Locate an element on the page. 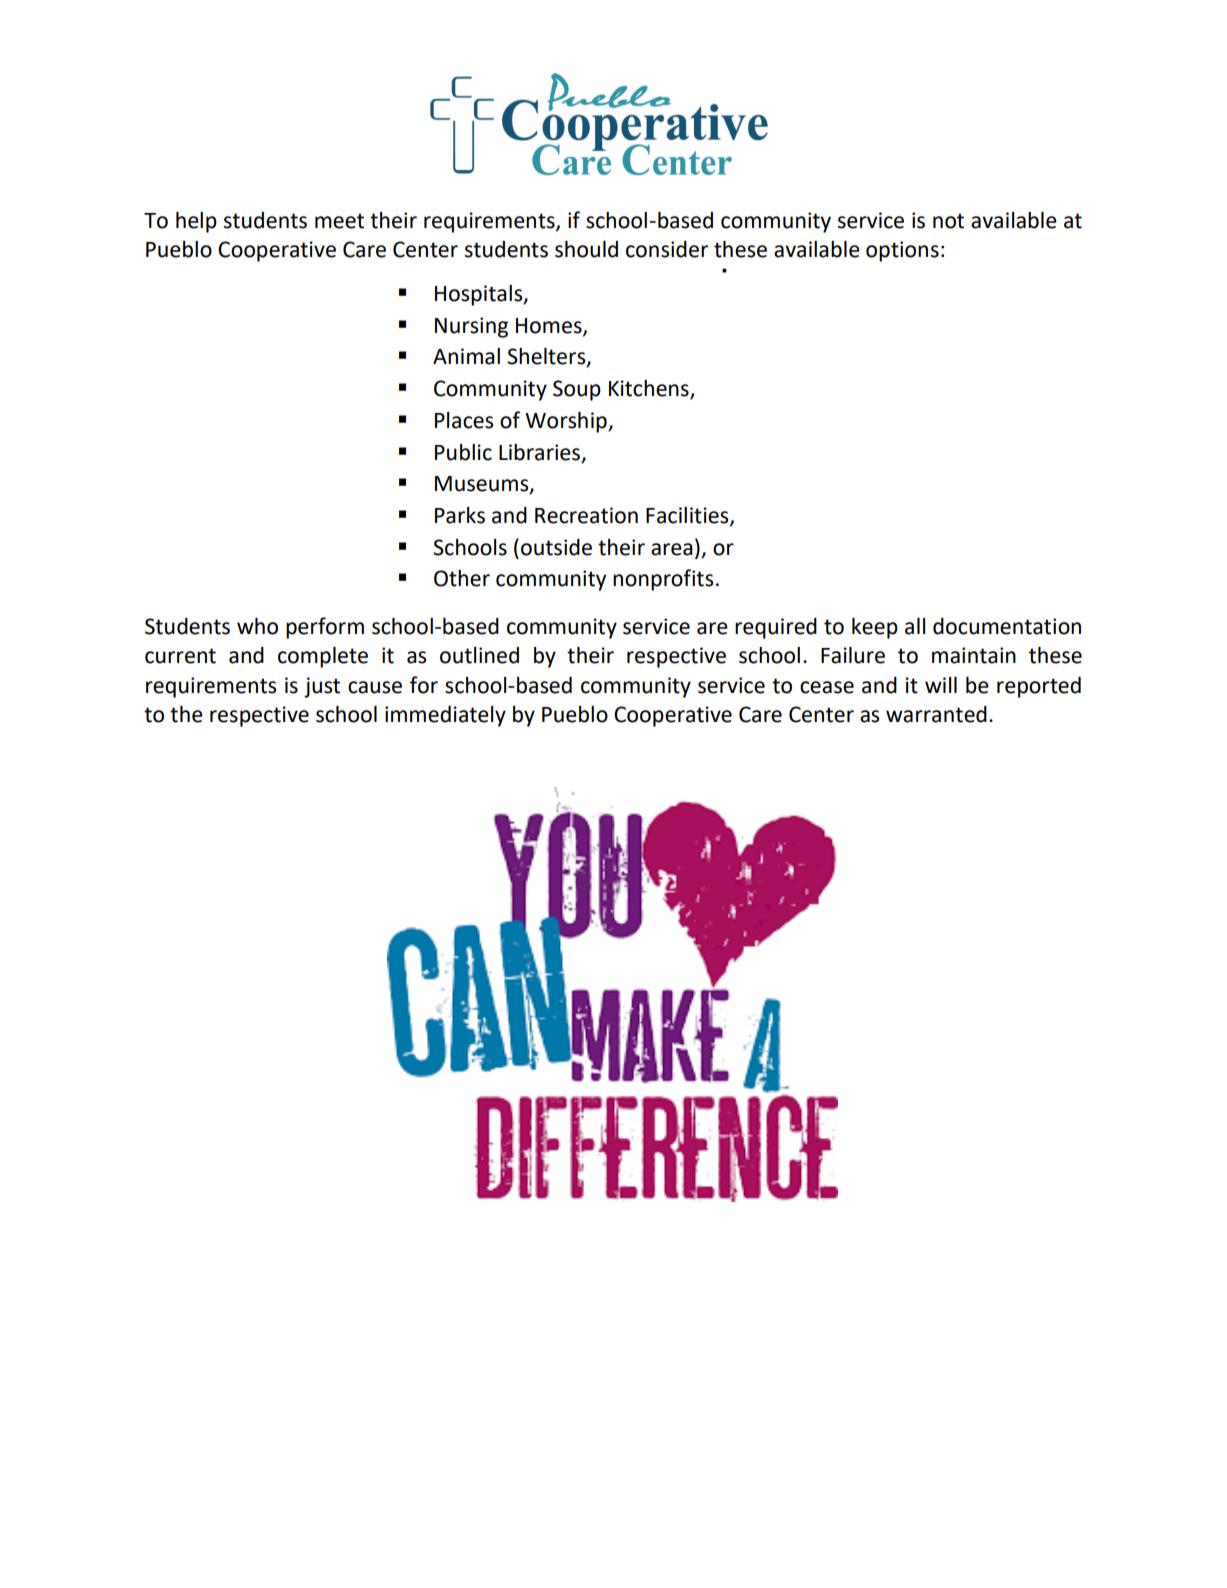 This document has width=1227, height=1588. Facilities is located at coordinates (688, 516).
